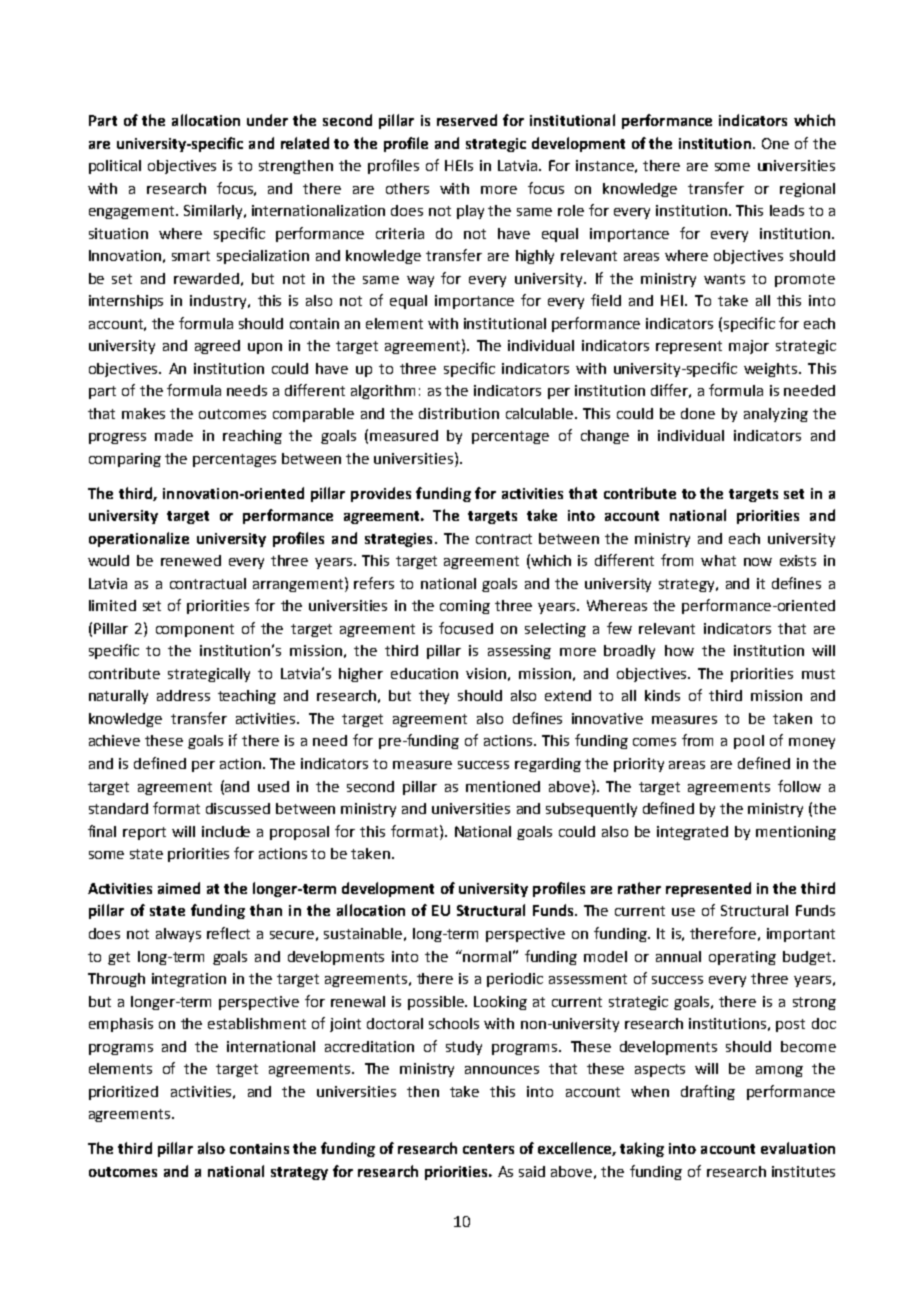 The height and width of the screenshot is (1308, 924). Describe the element at coordinates (467, 120) in the screenshot. I see `reserved` at that location.
